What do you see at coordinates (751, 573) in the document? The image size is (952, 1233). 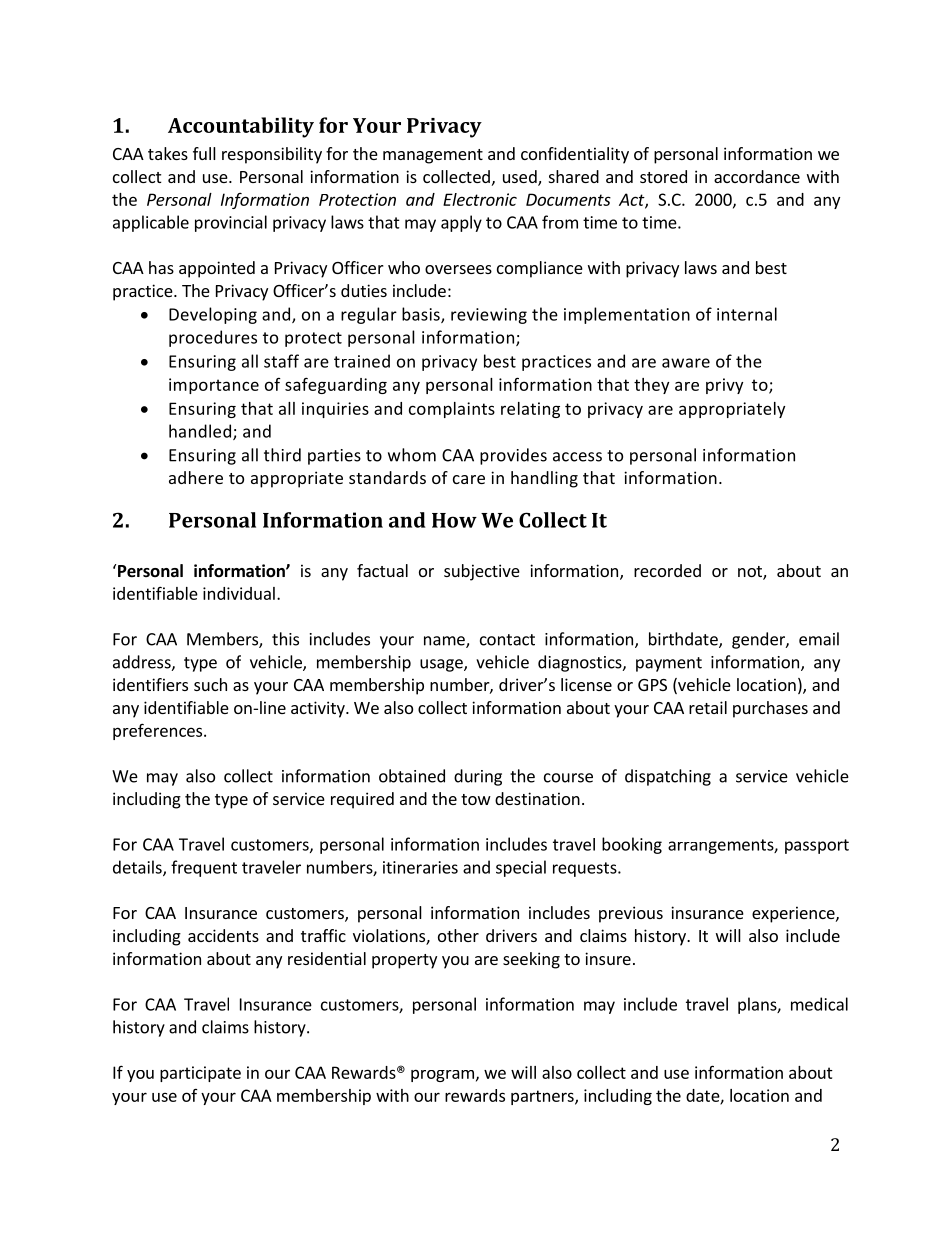 I see `not` at bounding box center [751, 573].
